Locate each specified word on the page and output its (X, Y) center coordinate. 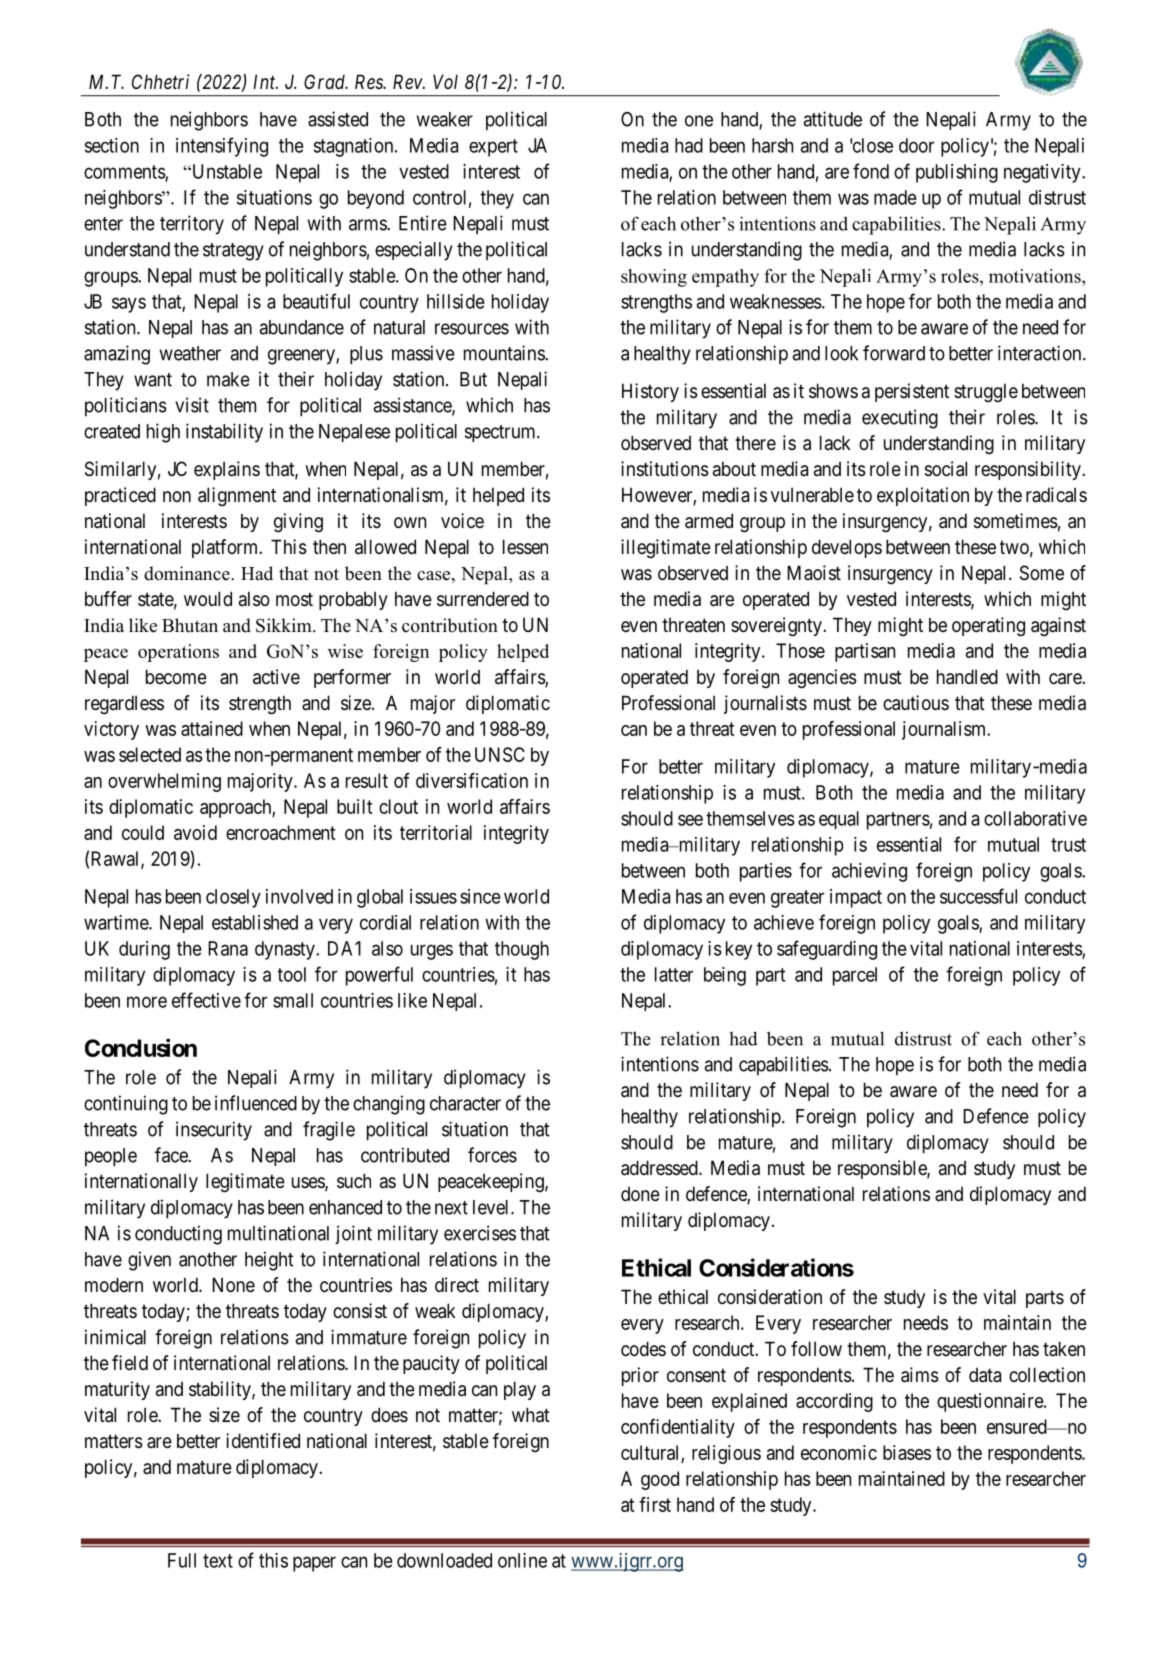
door (916, 145)
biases (907, 1452)
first (655, 1504)
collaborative (1035, 818)
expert (493, 148)
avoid (195, 832)
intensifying (222, 147)
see (690, 820)
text (218, 1561)
